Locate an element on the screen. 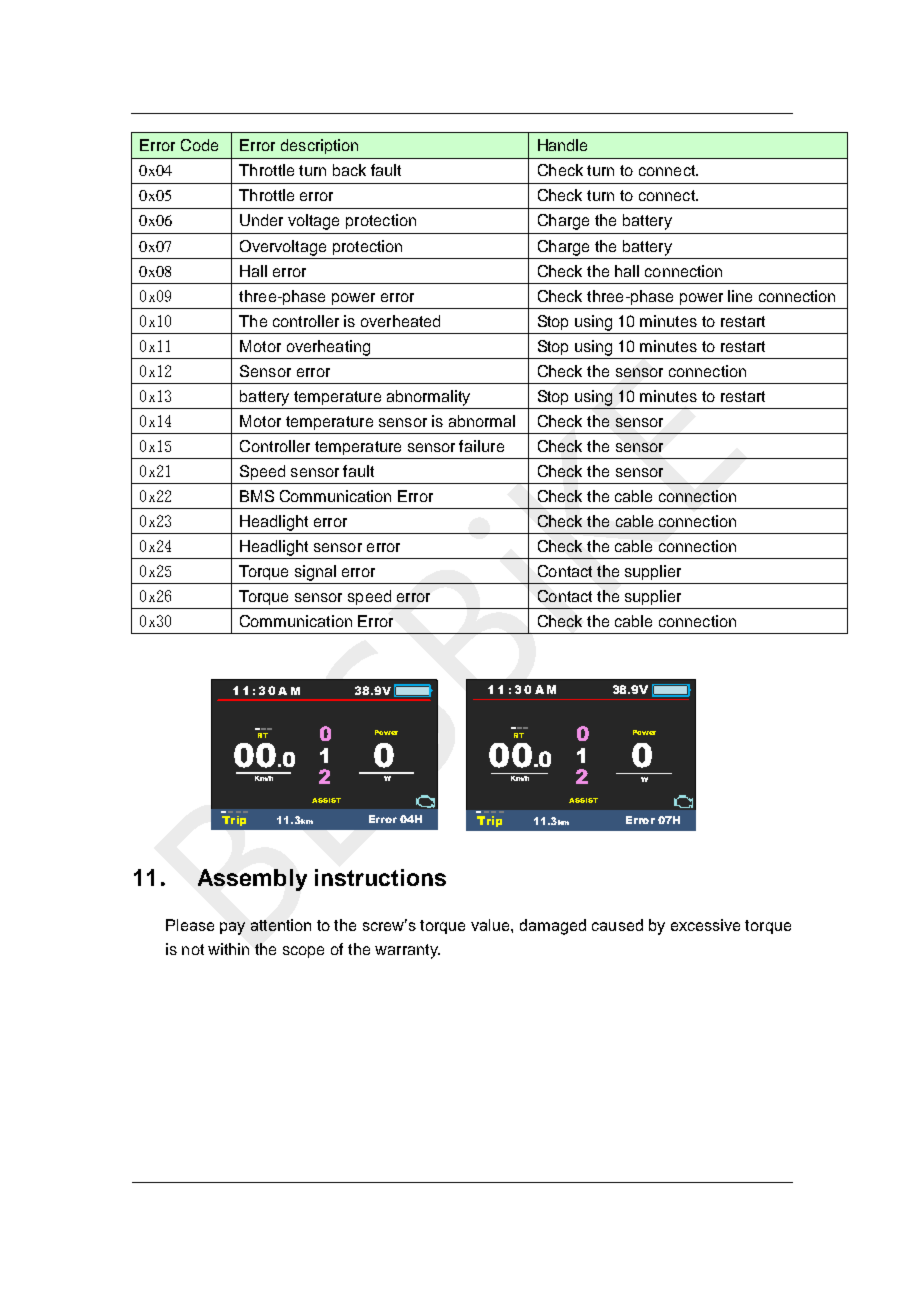 The height and width of the screenshot is (1308, 924). Assembly is located at coordinates (252, 880).
